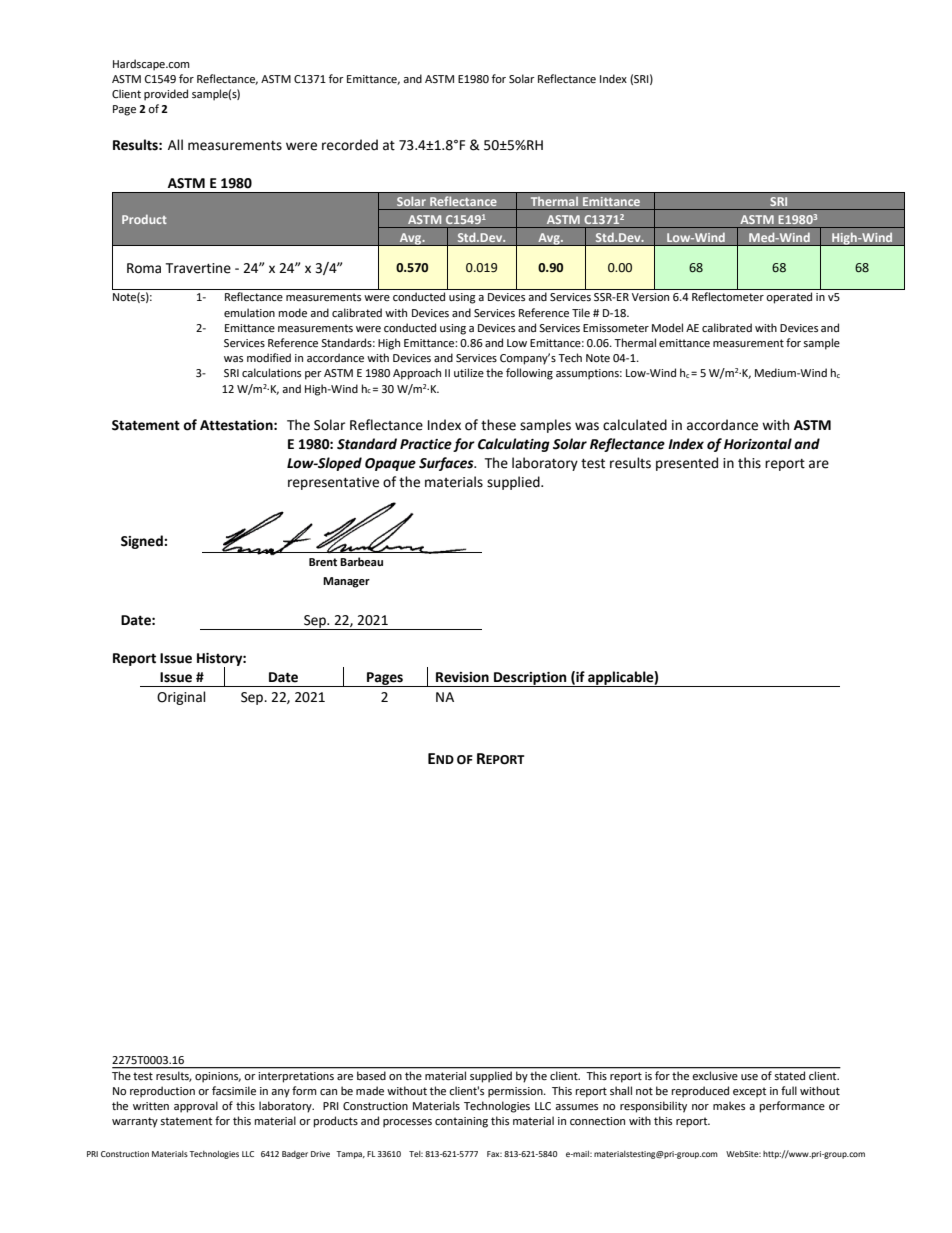 The width and height of the screenshot is (952, 1233). What do you see at coordinates (181, 698) in the screenshot?
I see `Original` at bounding box center [181, 698].
